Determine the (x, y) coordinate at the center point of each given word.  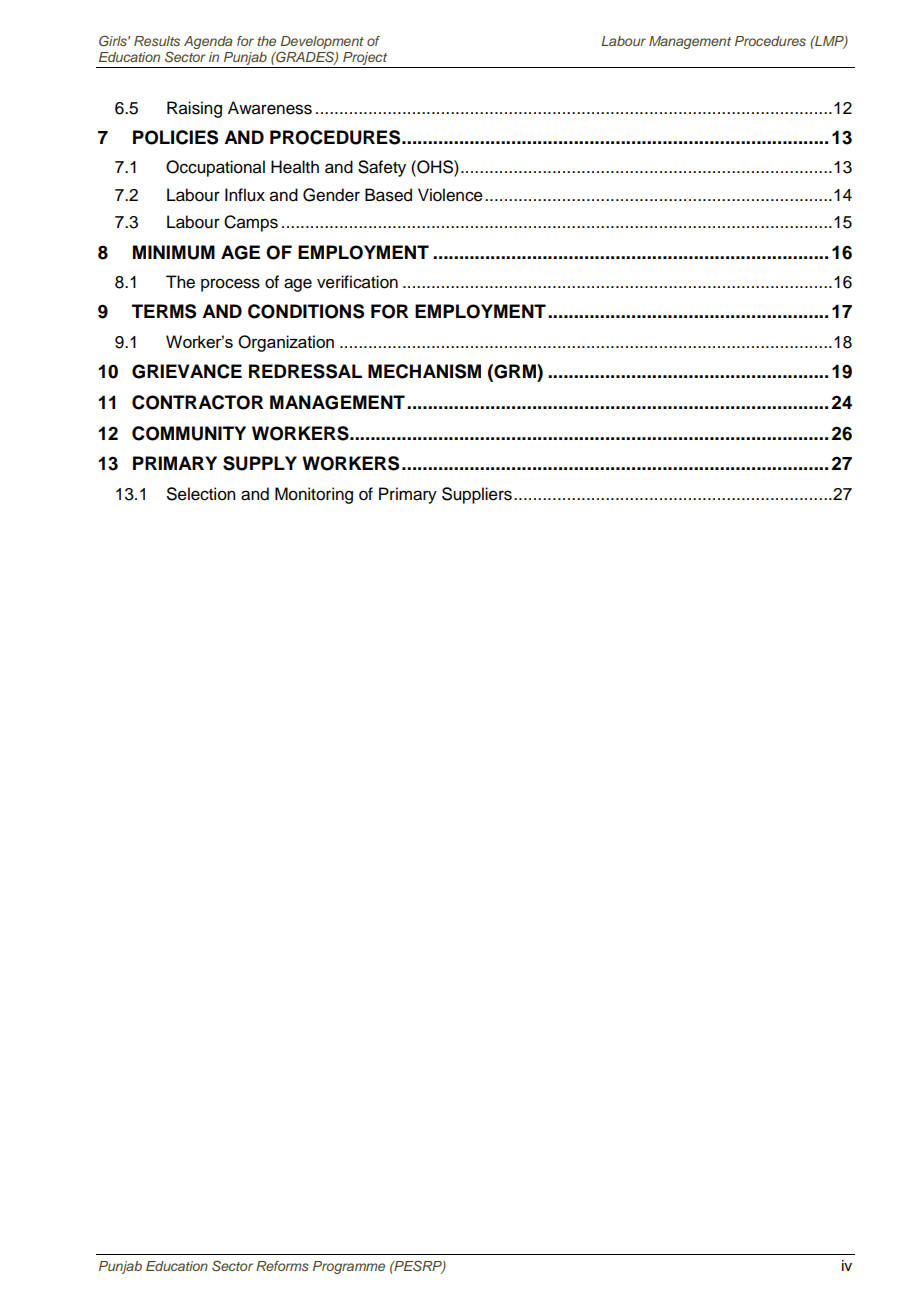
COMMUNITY (189, 433)
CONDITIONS (306, 311)
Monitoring (314, 495)
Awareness (270, 108)
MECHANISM (424, 371)
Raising (194, 109)
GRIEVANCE (187, 371)
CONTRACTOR (197, 402)
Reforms (282, 1266)
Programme (349, 1267)
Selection (201, 494)
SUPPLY (260, 463)
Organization (286, 343)
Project (365, 60)
